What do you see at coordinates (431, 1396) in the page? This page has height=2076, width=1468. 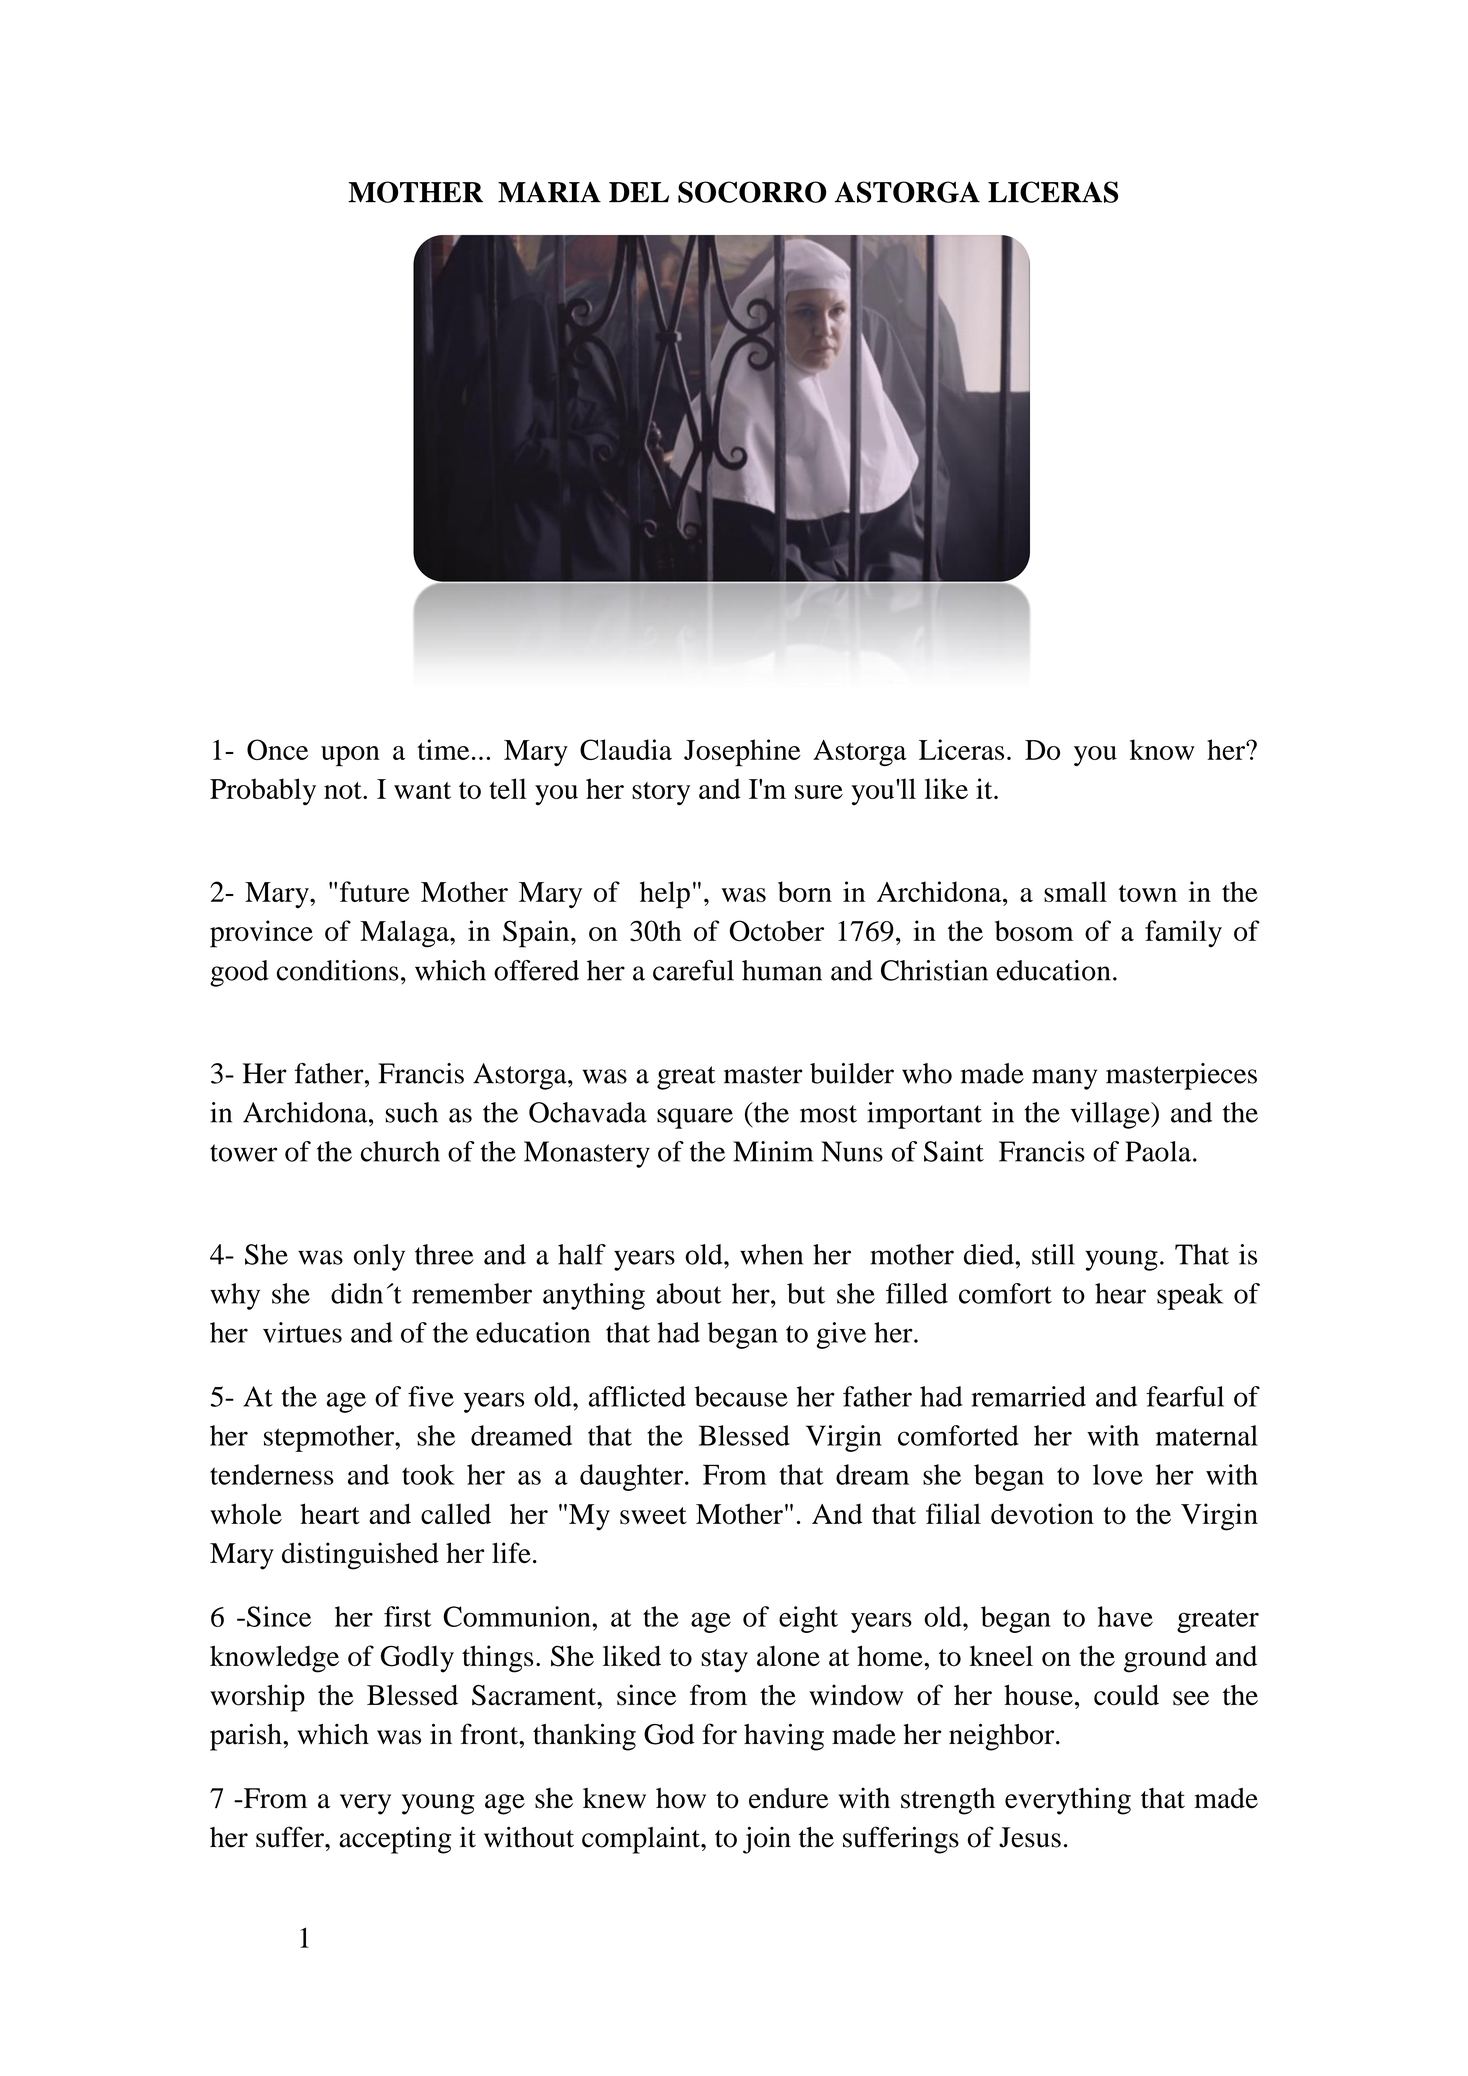 I see `five` at bounding box center [431, 1396].
